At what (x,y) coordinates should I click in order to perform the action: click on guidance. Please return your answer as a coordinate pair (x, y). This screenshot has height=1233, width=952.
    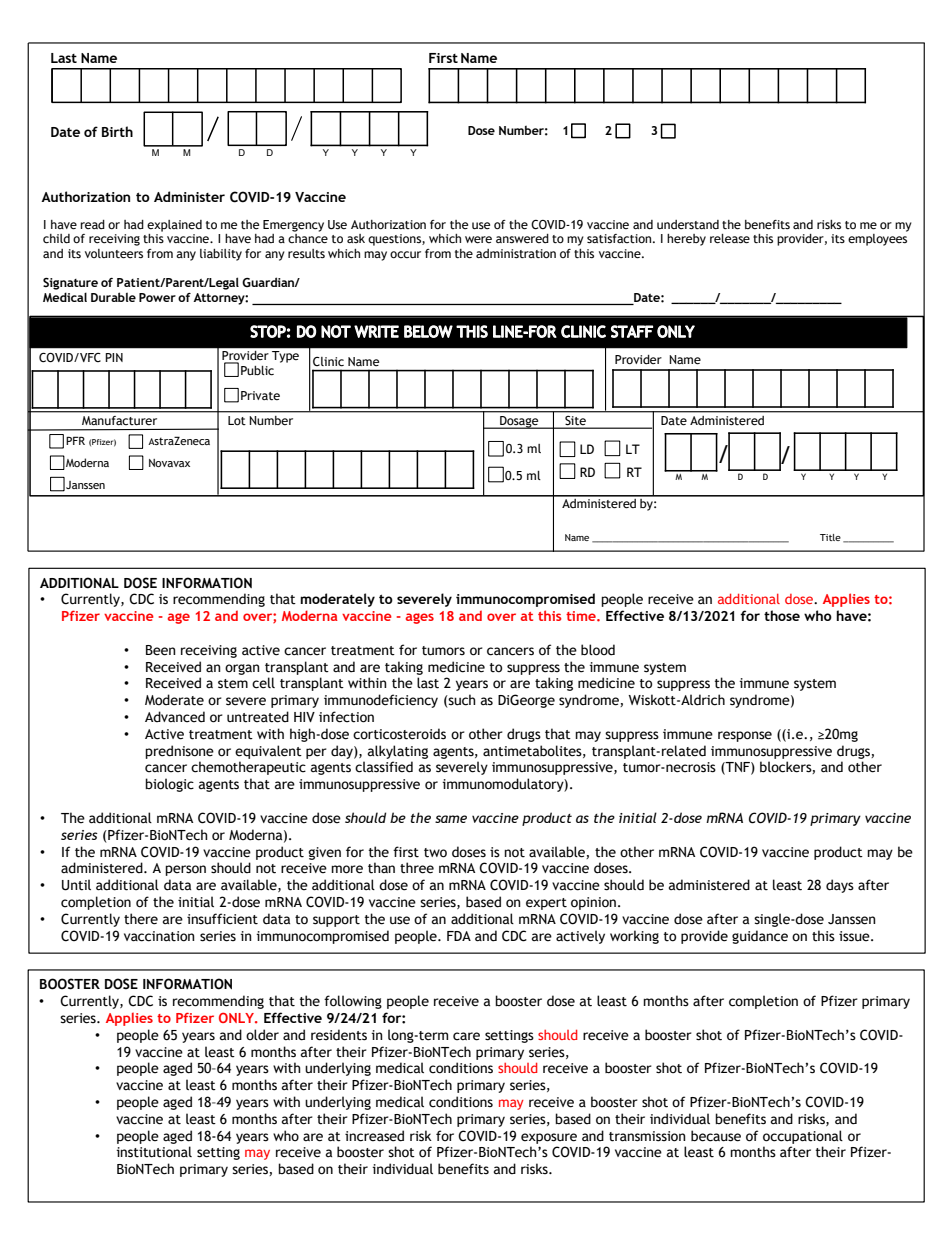
    Looking at the image, I should click on (760, 937).
